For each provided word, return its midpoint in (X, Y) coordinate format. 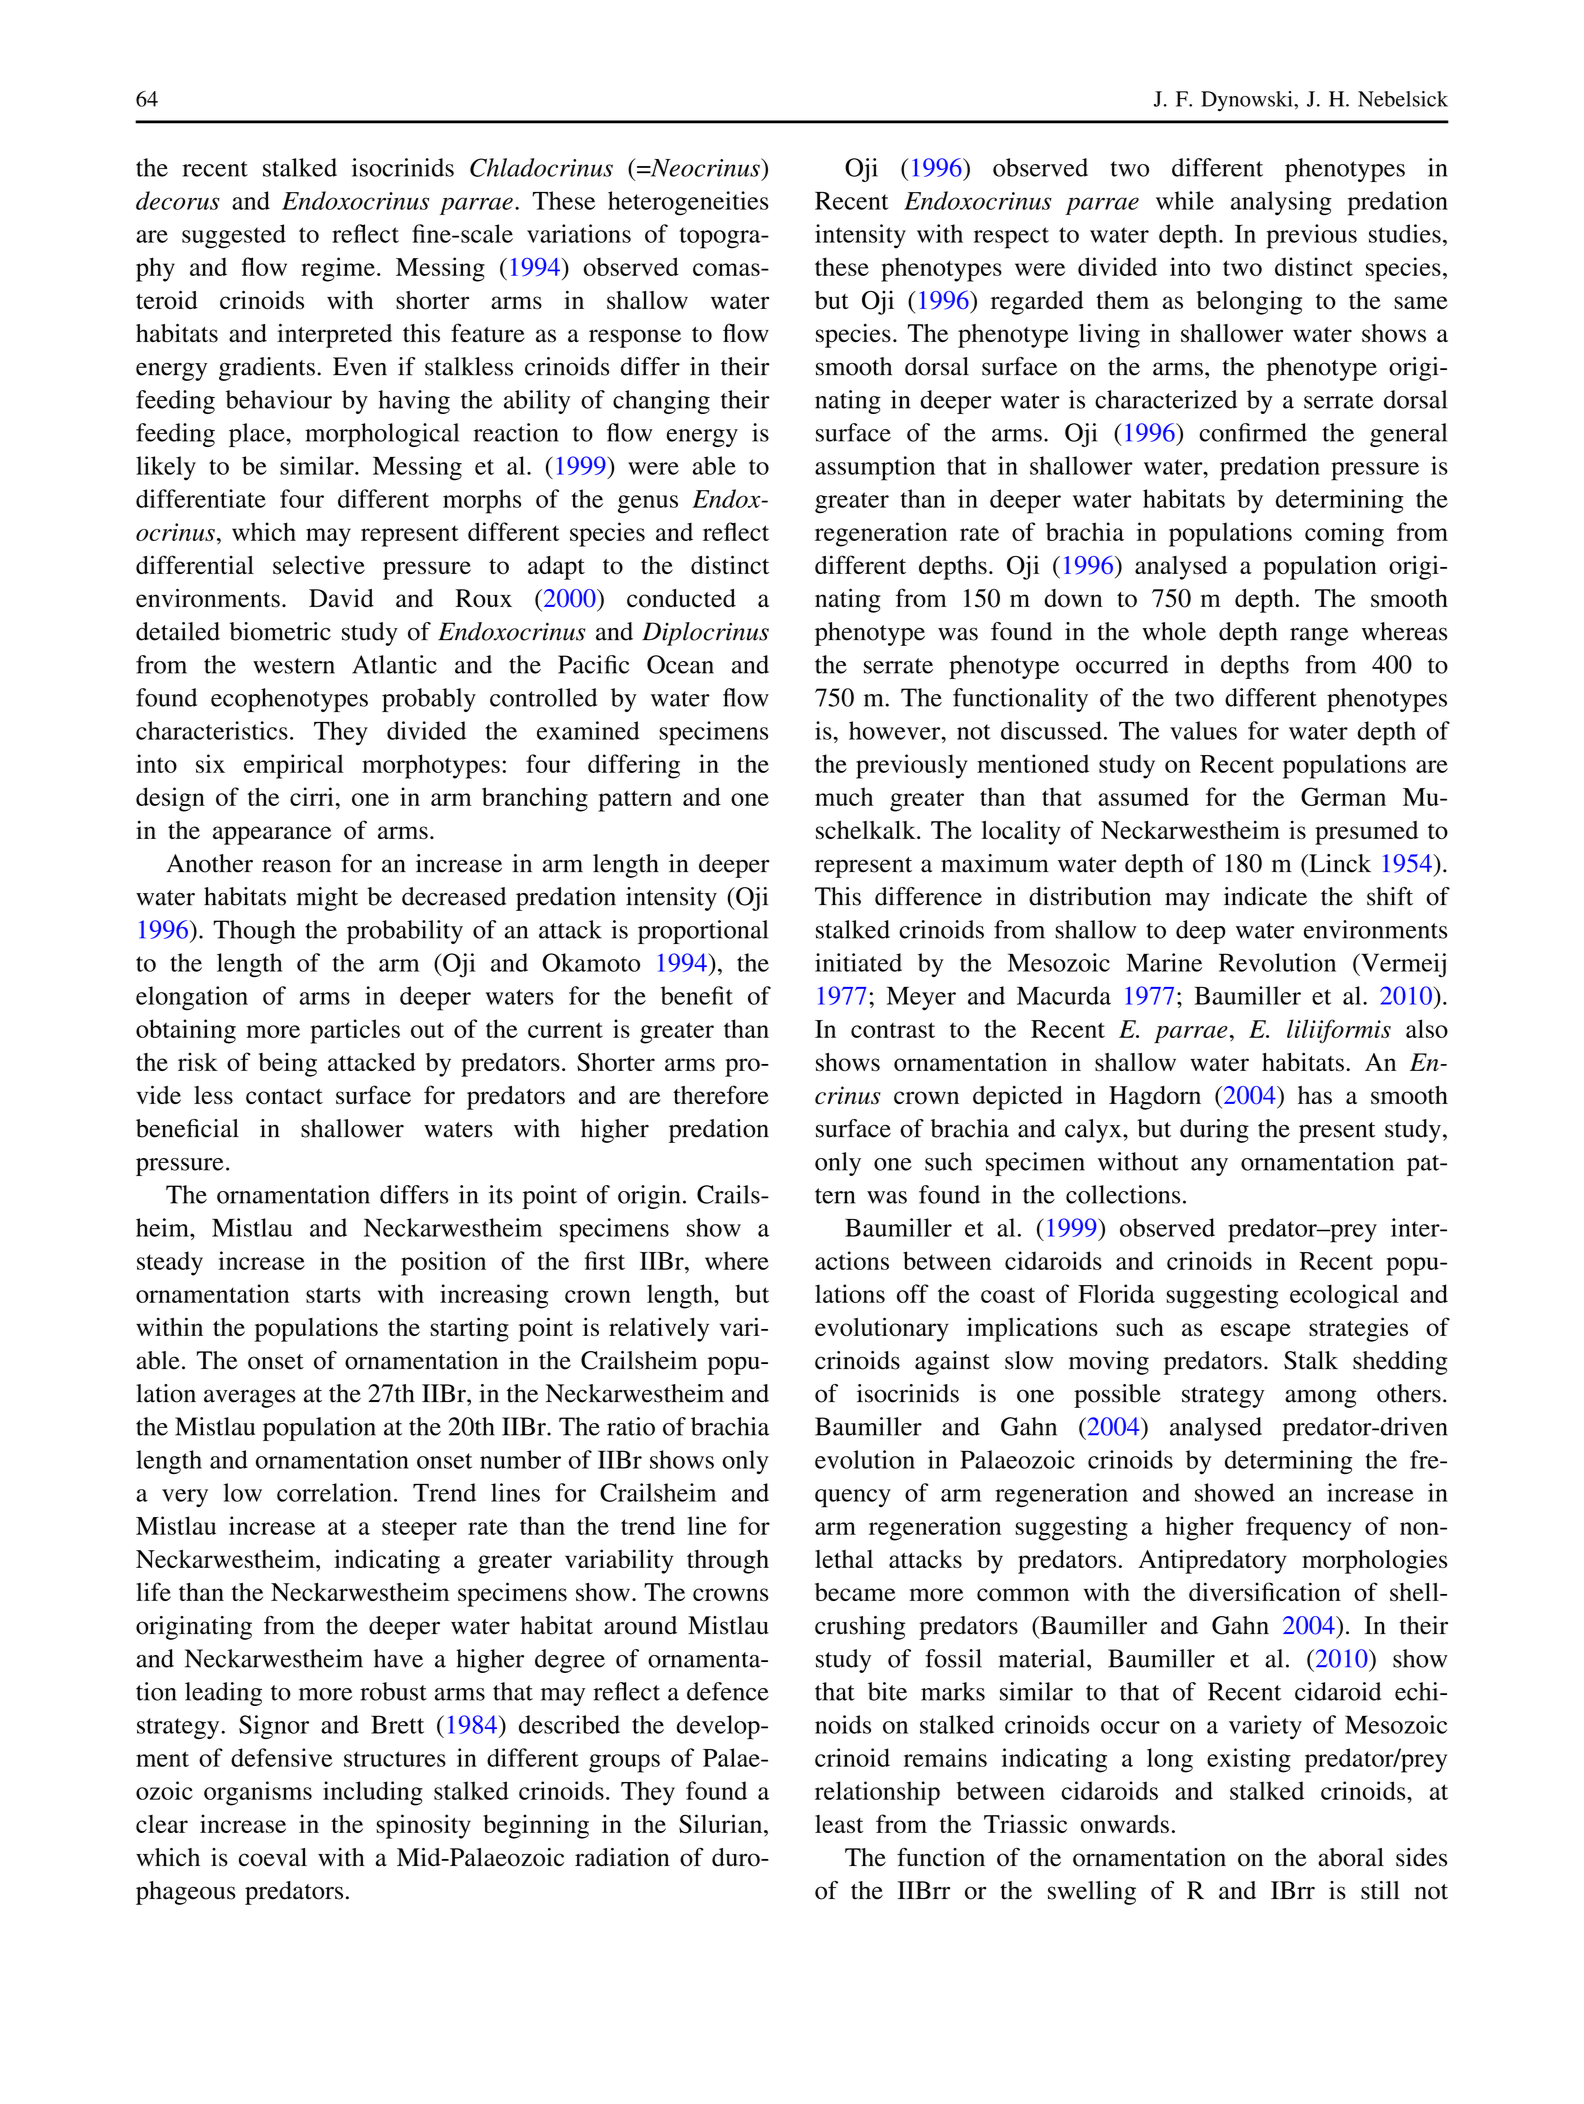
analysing (1281, 203)
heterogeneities (688, 203)
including (373, 1793)
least (839, 1824)
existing (1249, 1760)
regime (338, 269)
